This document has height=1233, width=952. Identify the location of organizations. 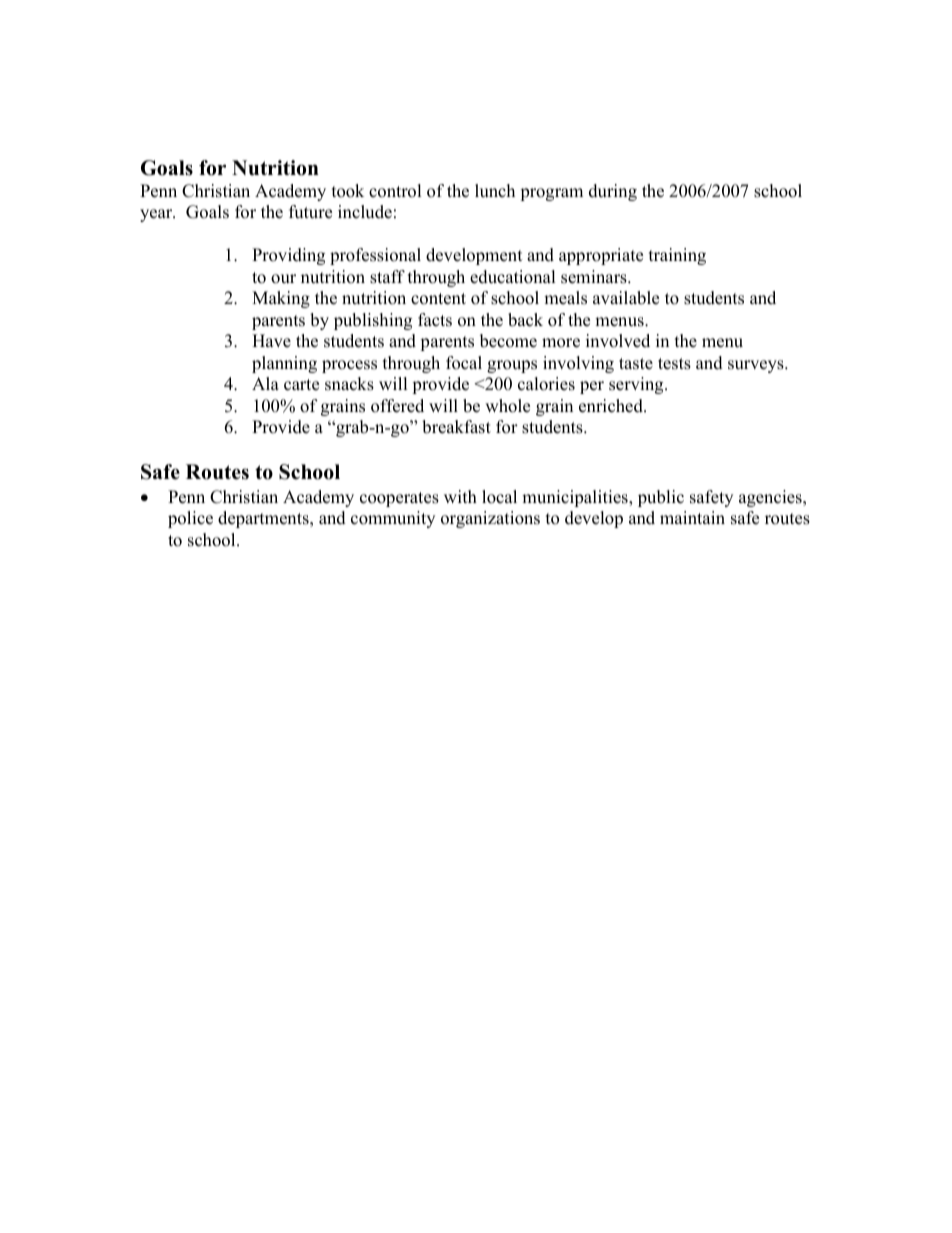
(490, 519).
